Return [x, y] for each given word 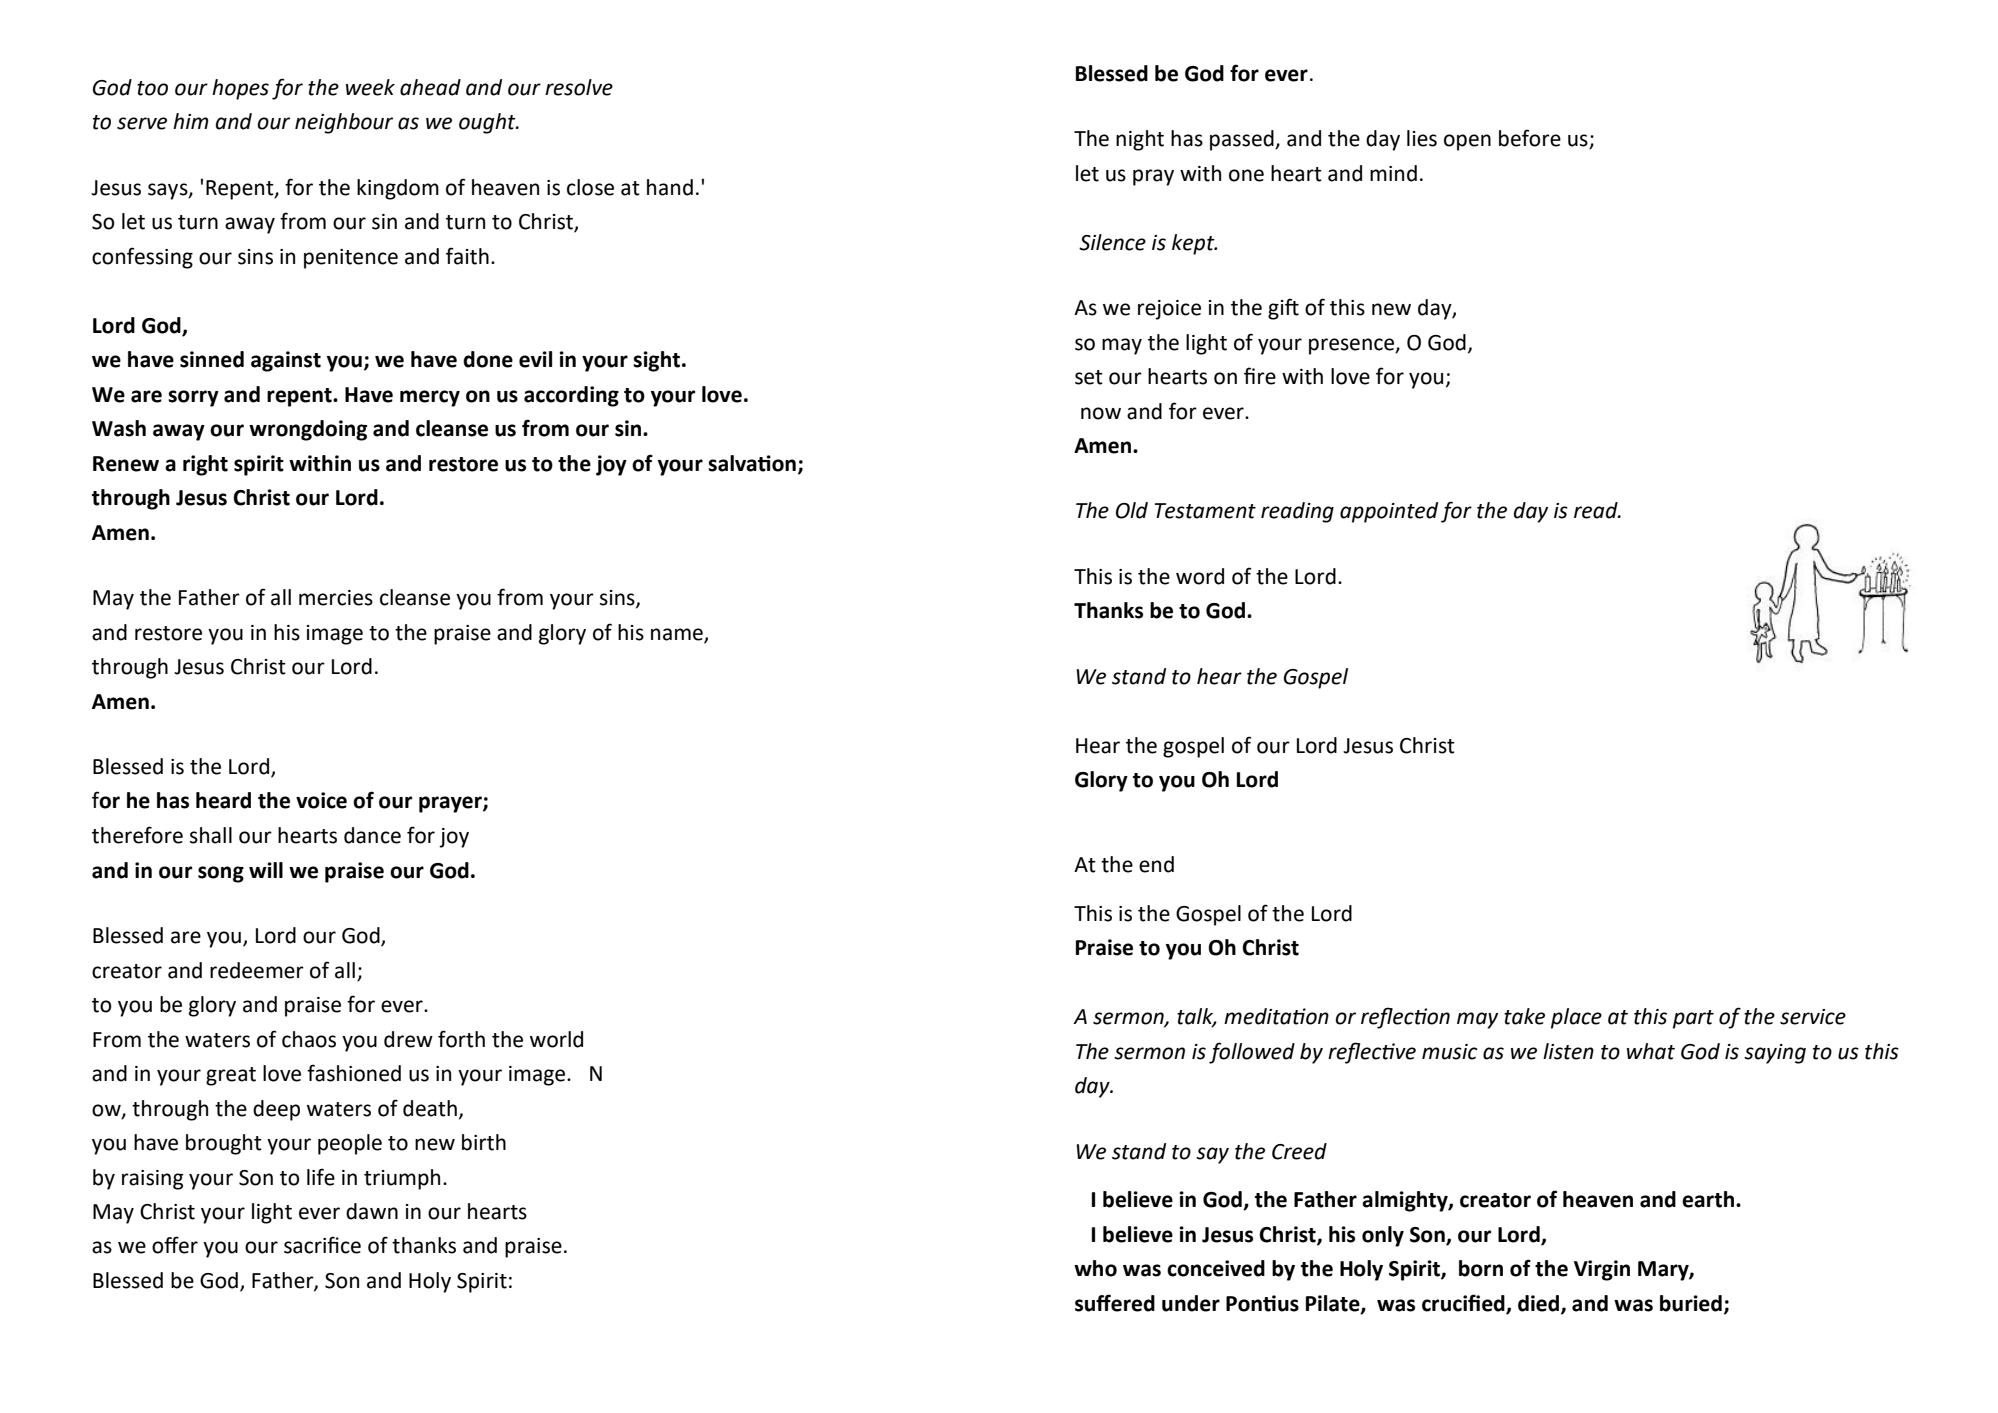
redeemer [257, 970]
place [1576, 1018]
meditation [1276, 1016]
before [1530, 138]
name [678, 635]
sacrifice [322, 1245]
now [1101, 413]
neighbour [344, 123]
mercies [336, 598]
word [1200, 576]
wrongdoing [308, 430]
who [1095, 1268]
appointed [1389, 512]
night [1140, 140]
